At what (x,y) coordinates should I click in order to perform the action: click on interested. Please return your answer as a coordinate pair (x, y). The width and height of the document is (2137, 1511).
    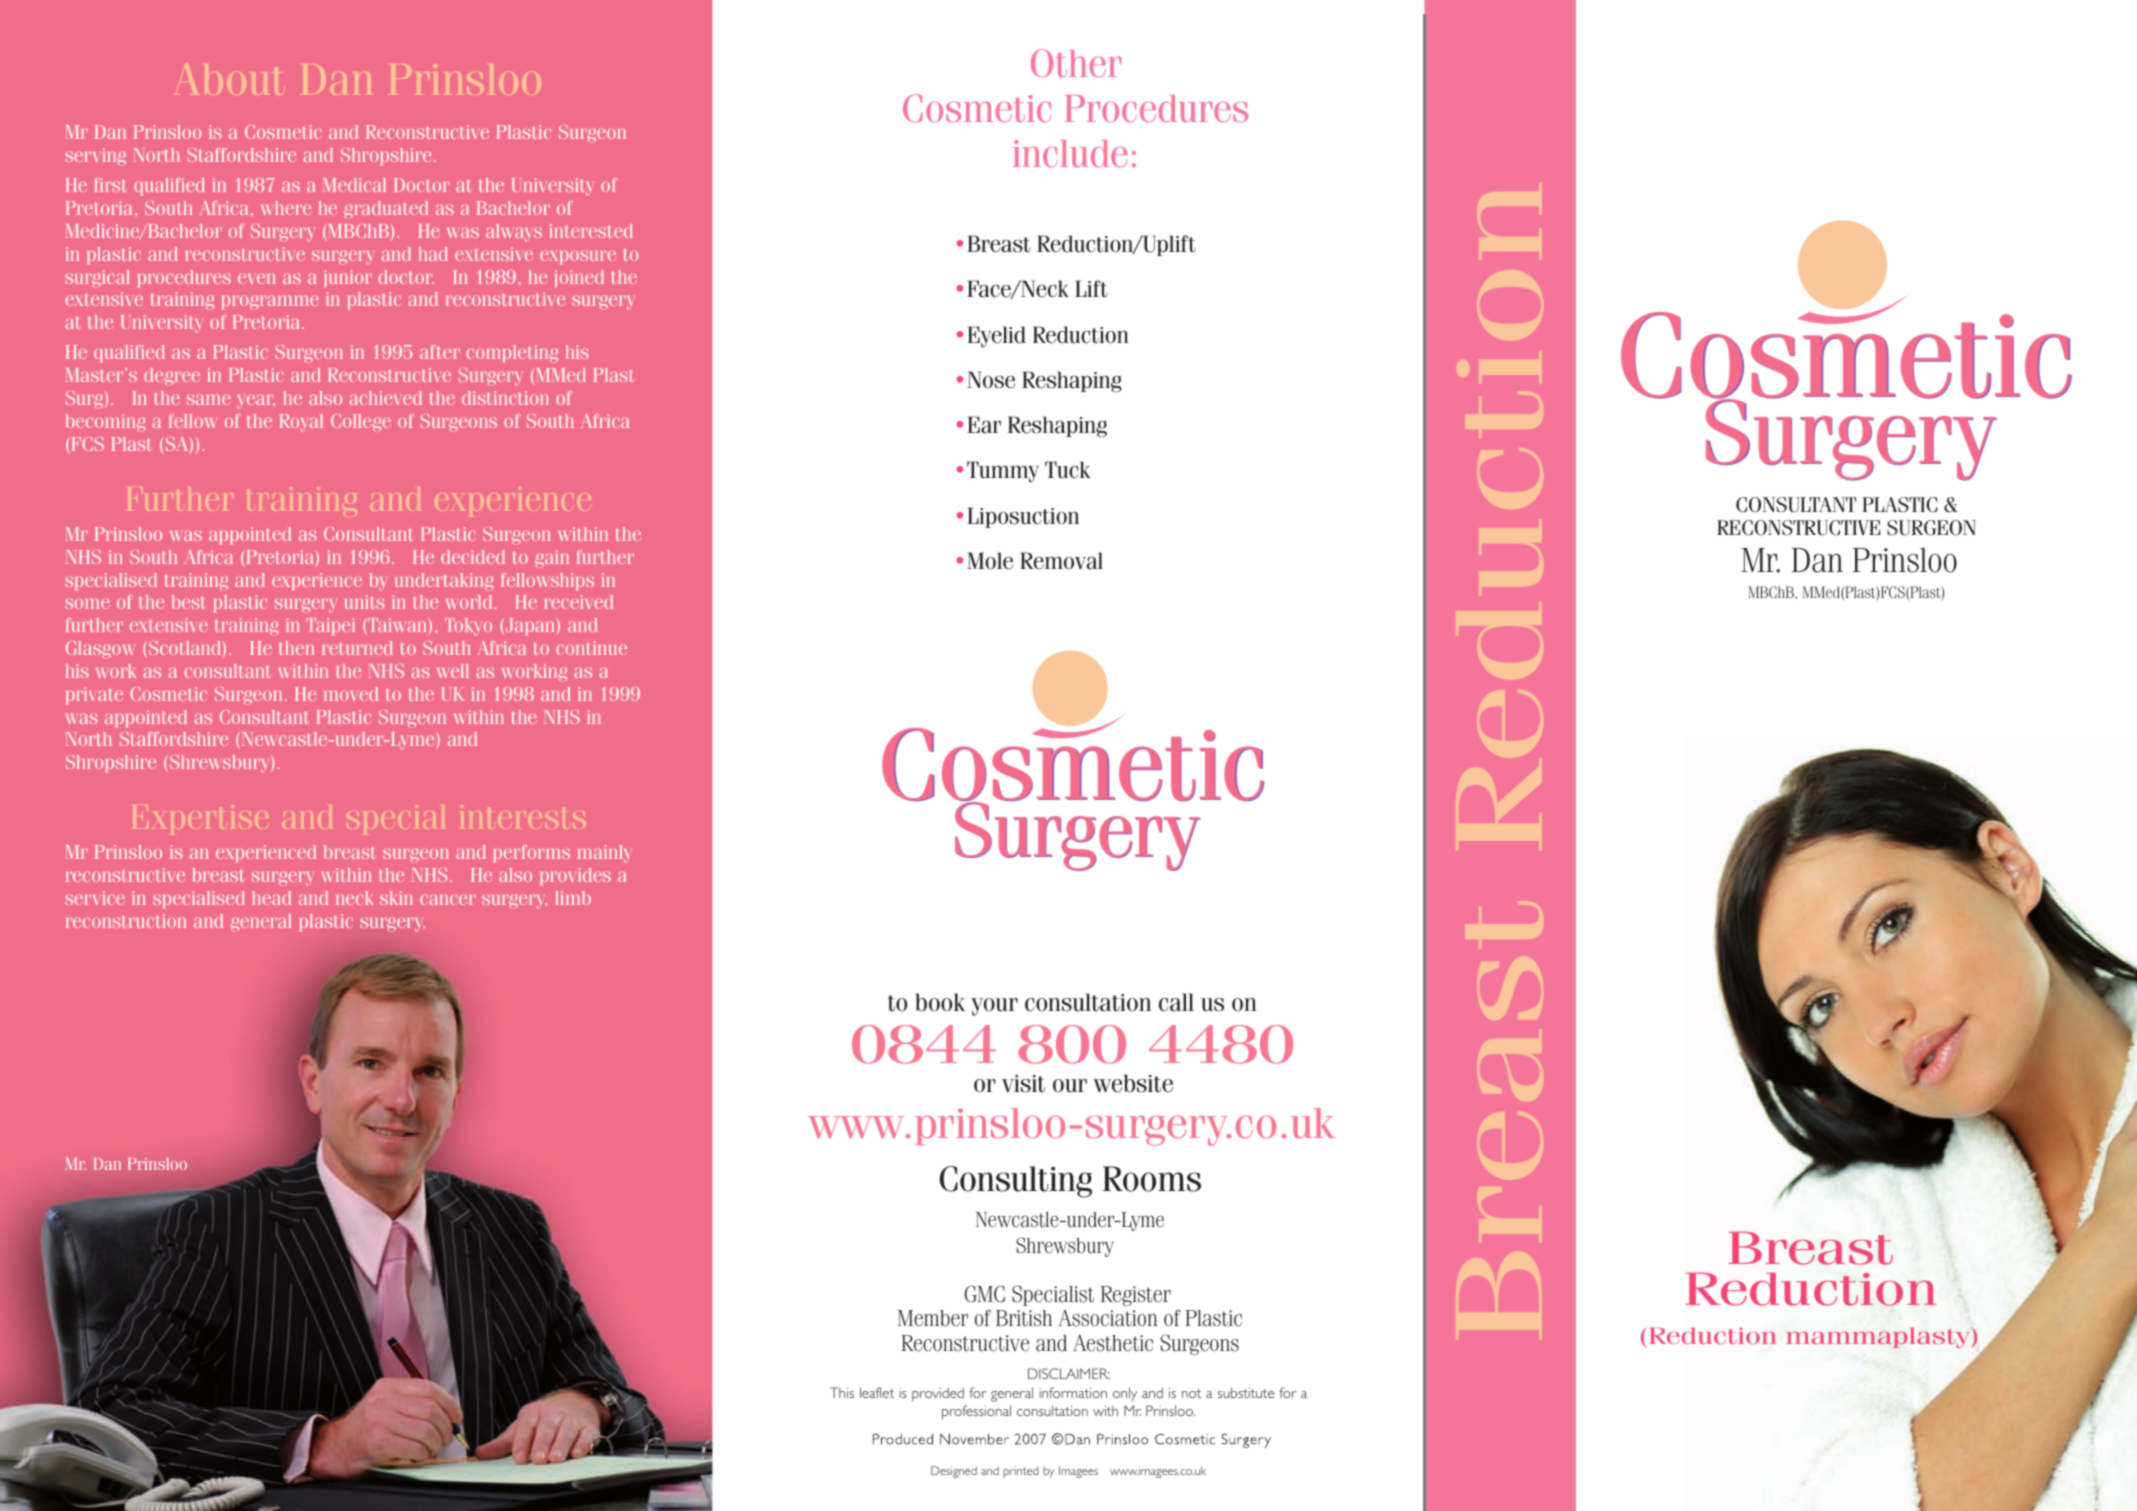
    Looking at the image, I should click on (591, 231).
